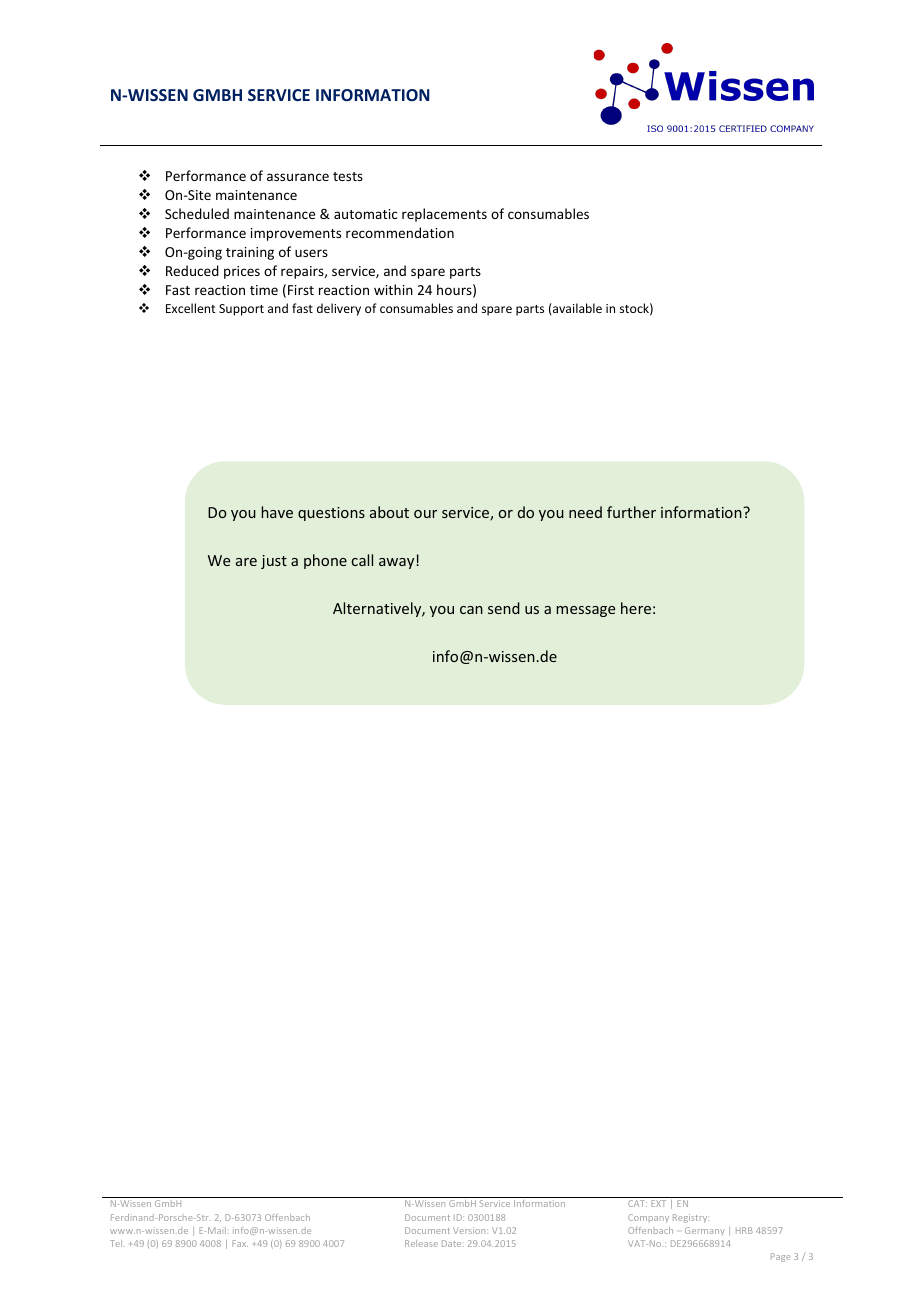  What do you see at coordinates (637, 1203) in the screenshot?
I see `CAT` at bounding box center [637, 1203].
